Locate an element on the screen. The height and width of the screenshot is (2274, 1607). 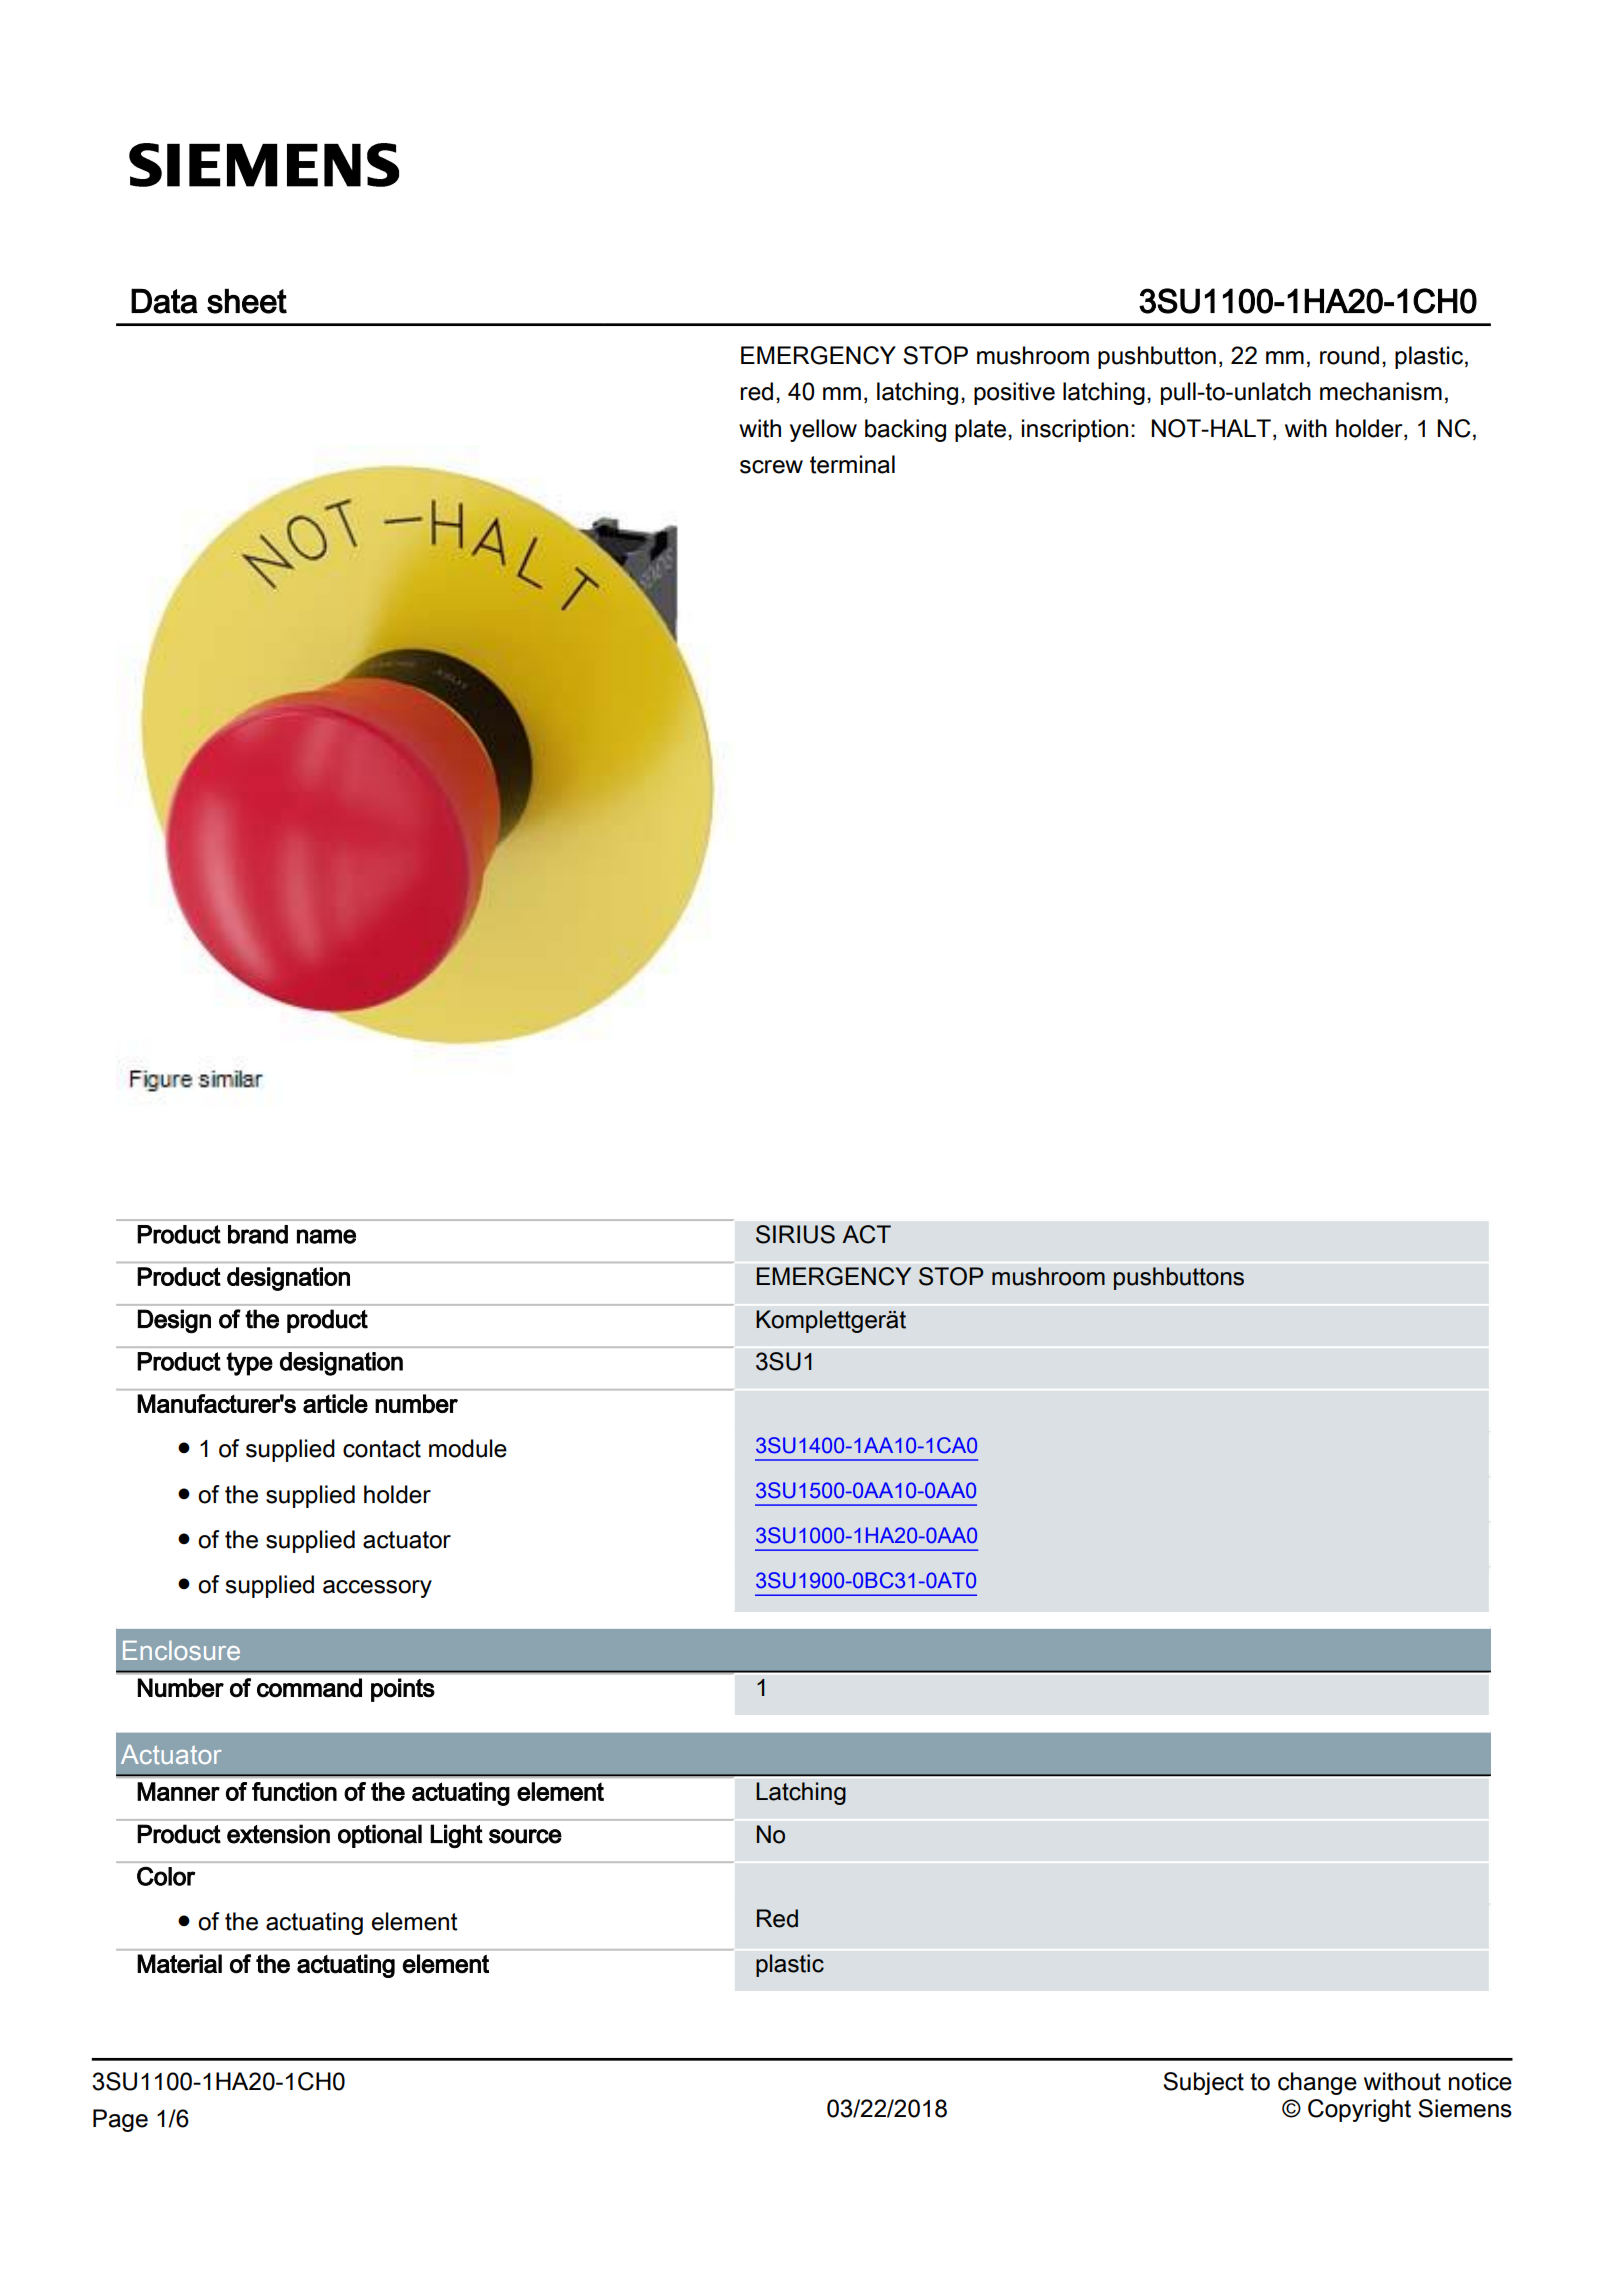
change is located at coordinates (1317, 2083).
